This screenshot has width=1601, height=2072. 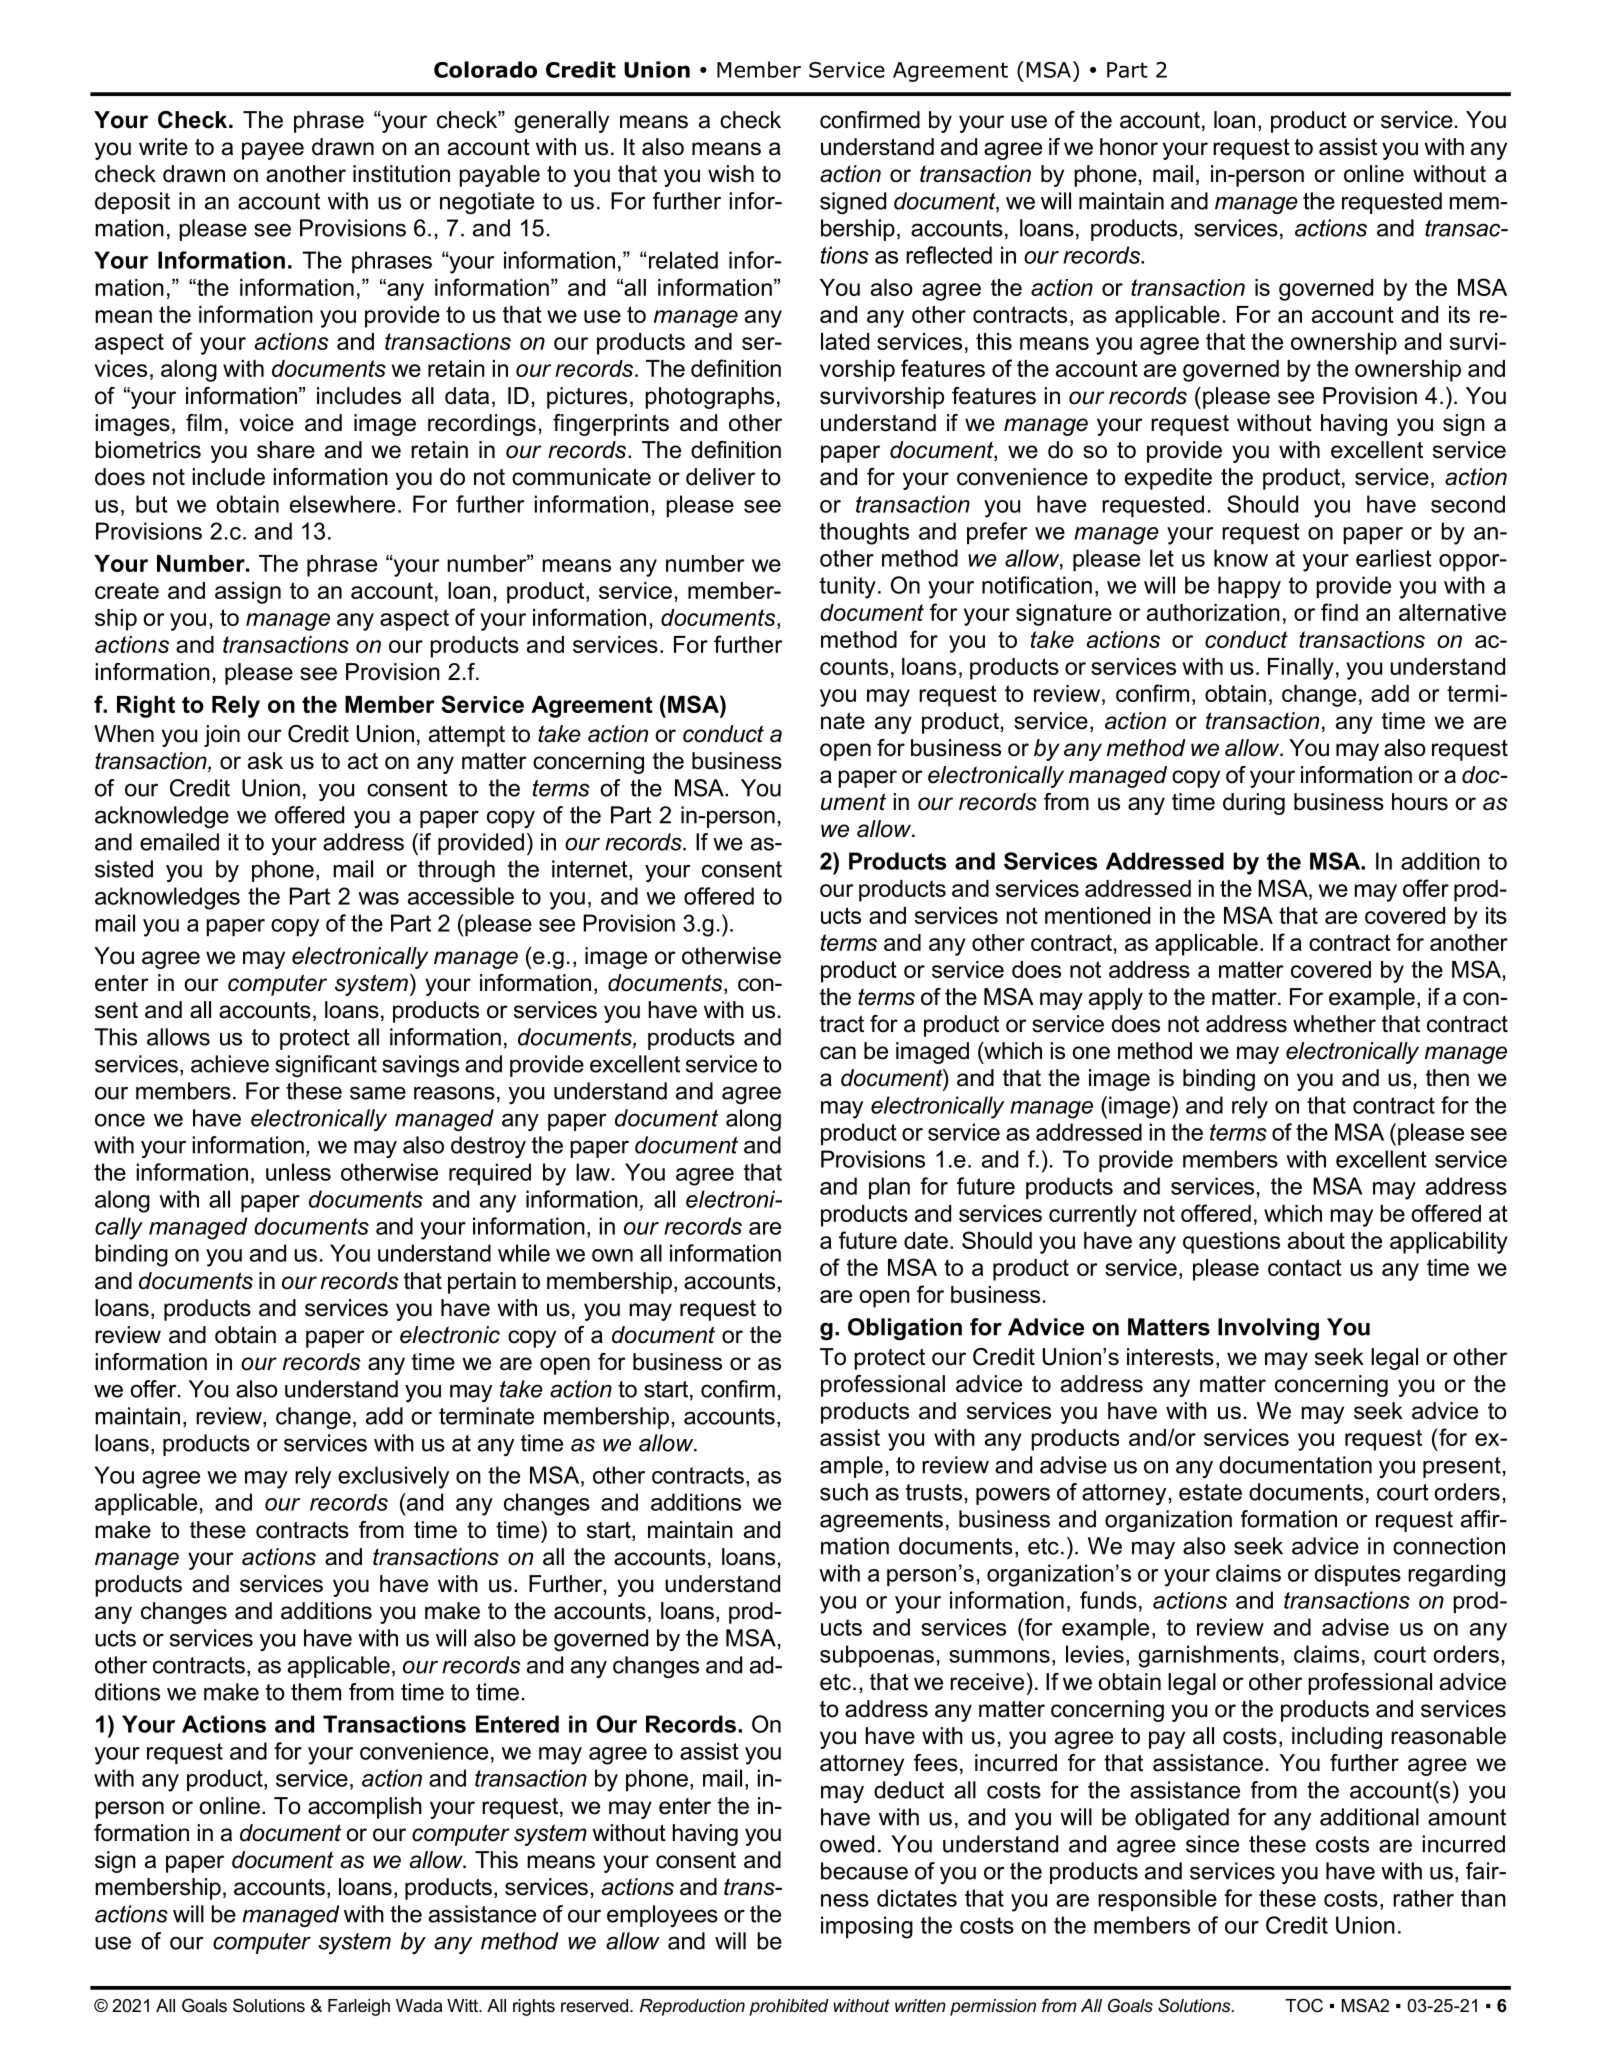 What do you see at coordinates (591, 870) in the screenshot?
I see `internet` at bounding box center [591, 870].
